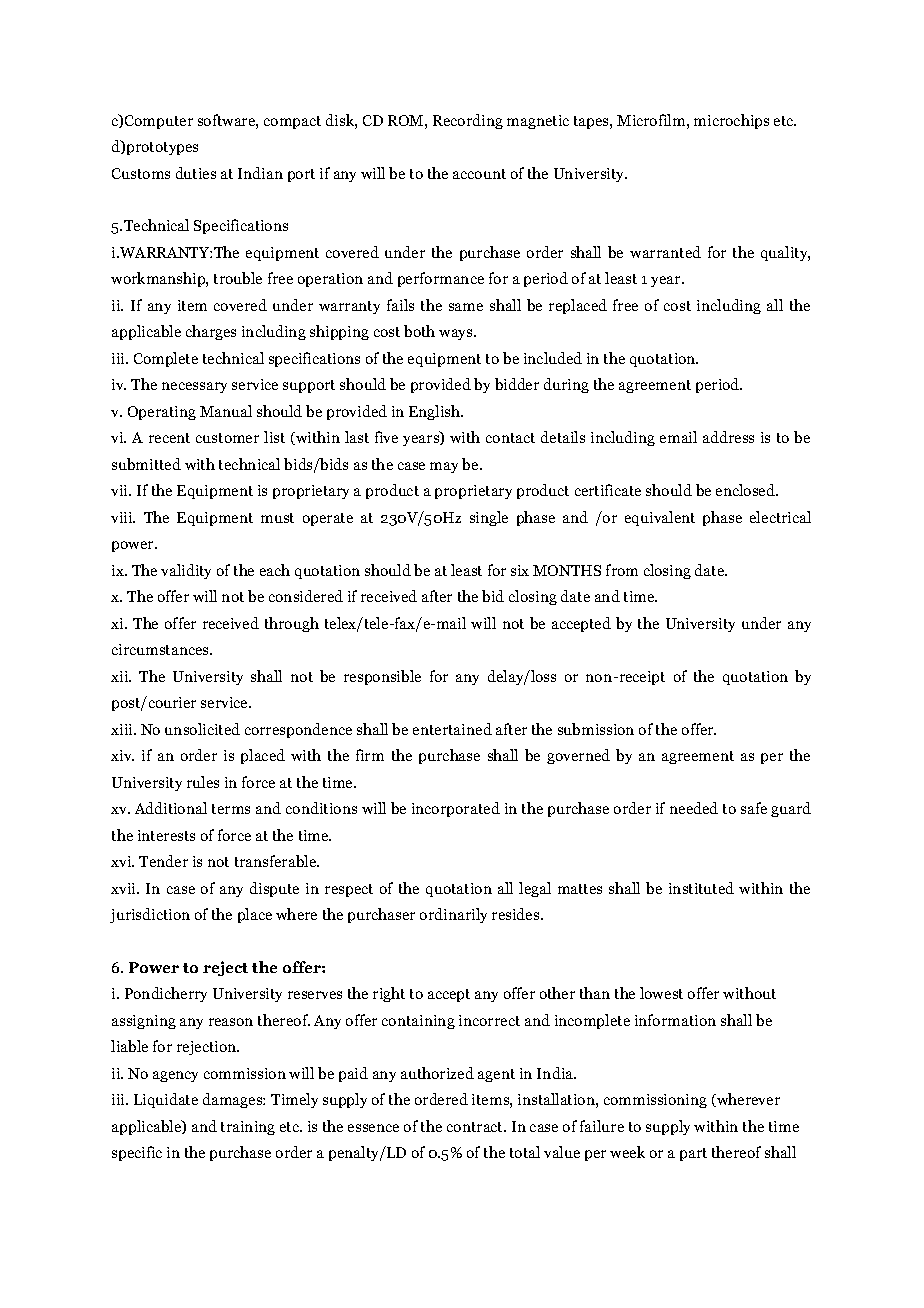 The width and height of the page is (924, 1308). I want to click on account, so click(479, 174).
